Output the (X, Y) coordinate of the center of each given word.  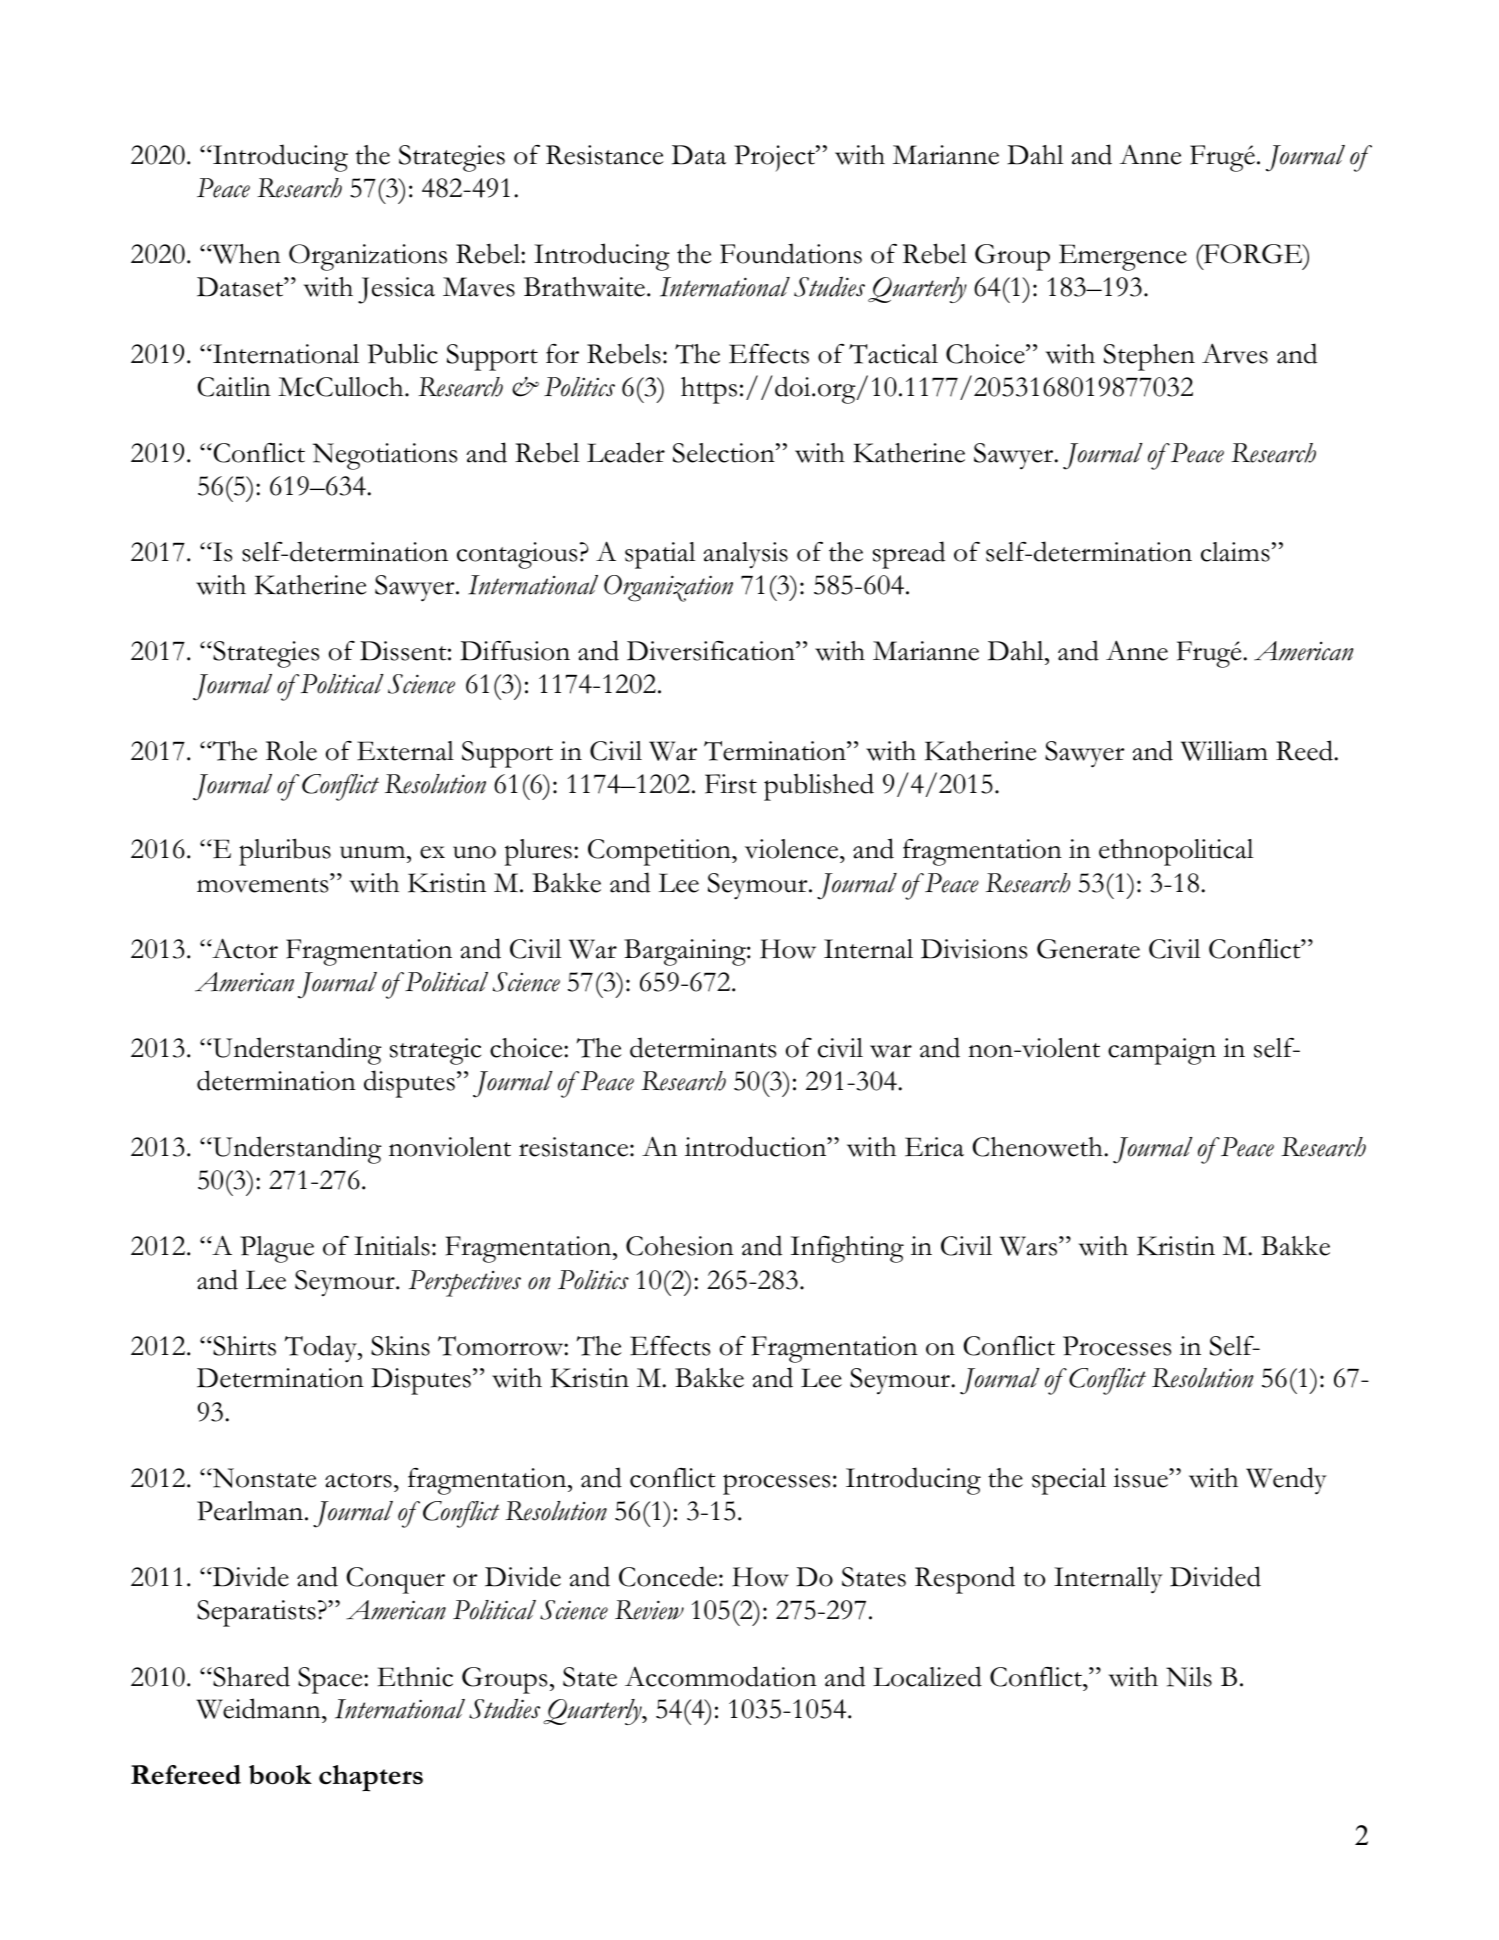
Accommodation (721, 1676)
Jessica (396, 290)
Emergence (1123, 257)
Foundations (791, 253)
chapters (371, 1778)
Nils (1189, 1677)
